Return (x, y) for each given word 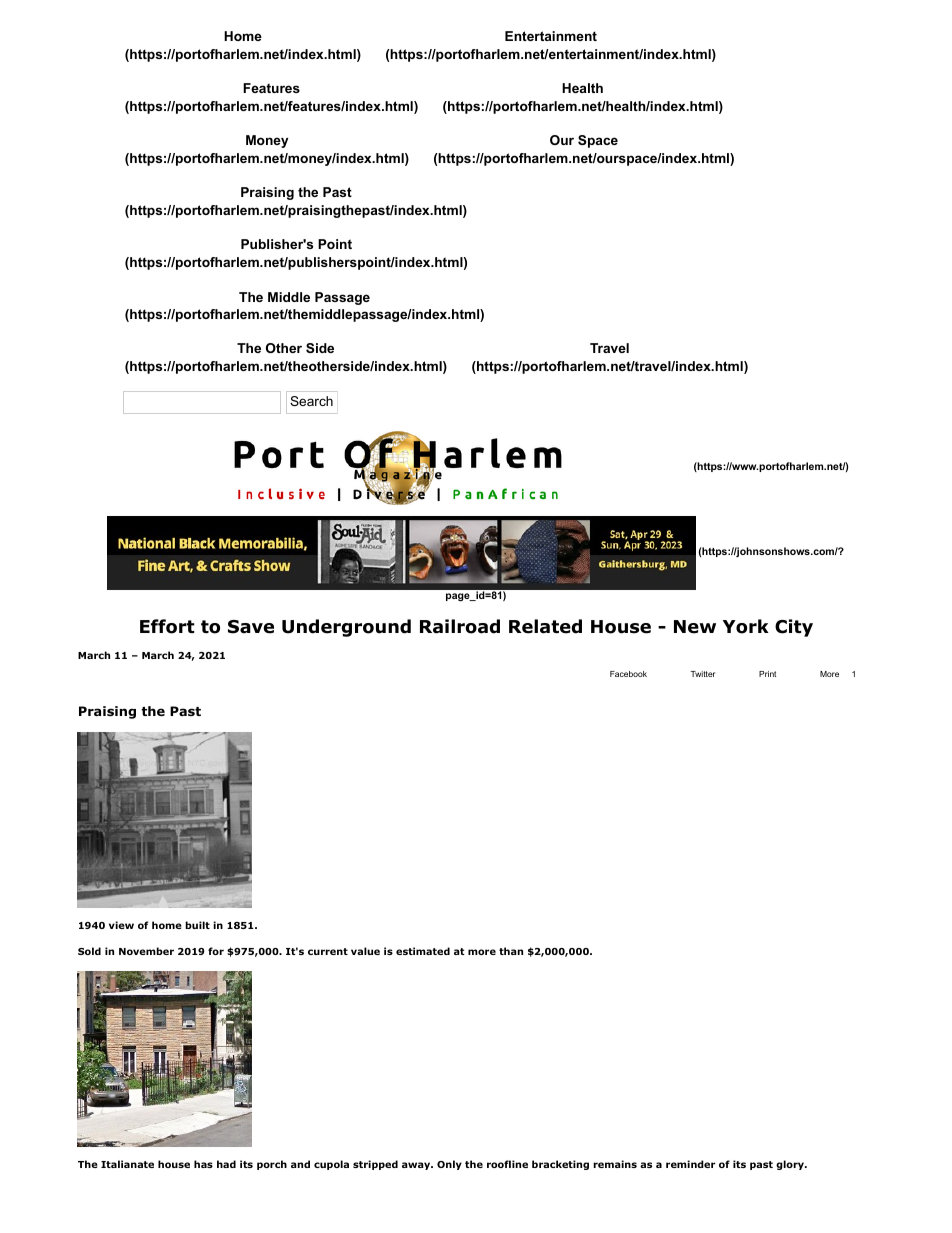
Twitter (702, 674)
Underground (346, 628)
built (197, 925)
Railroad (460, 626)
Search (311, 401)
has (203, 1164)
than (511, 951)
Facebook (628, 674)
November (146, 951)
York (746, 626)
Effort (167, 626)
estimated (423, 951)
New (695, 627)
